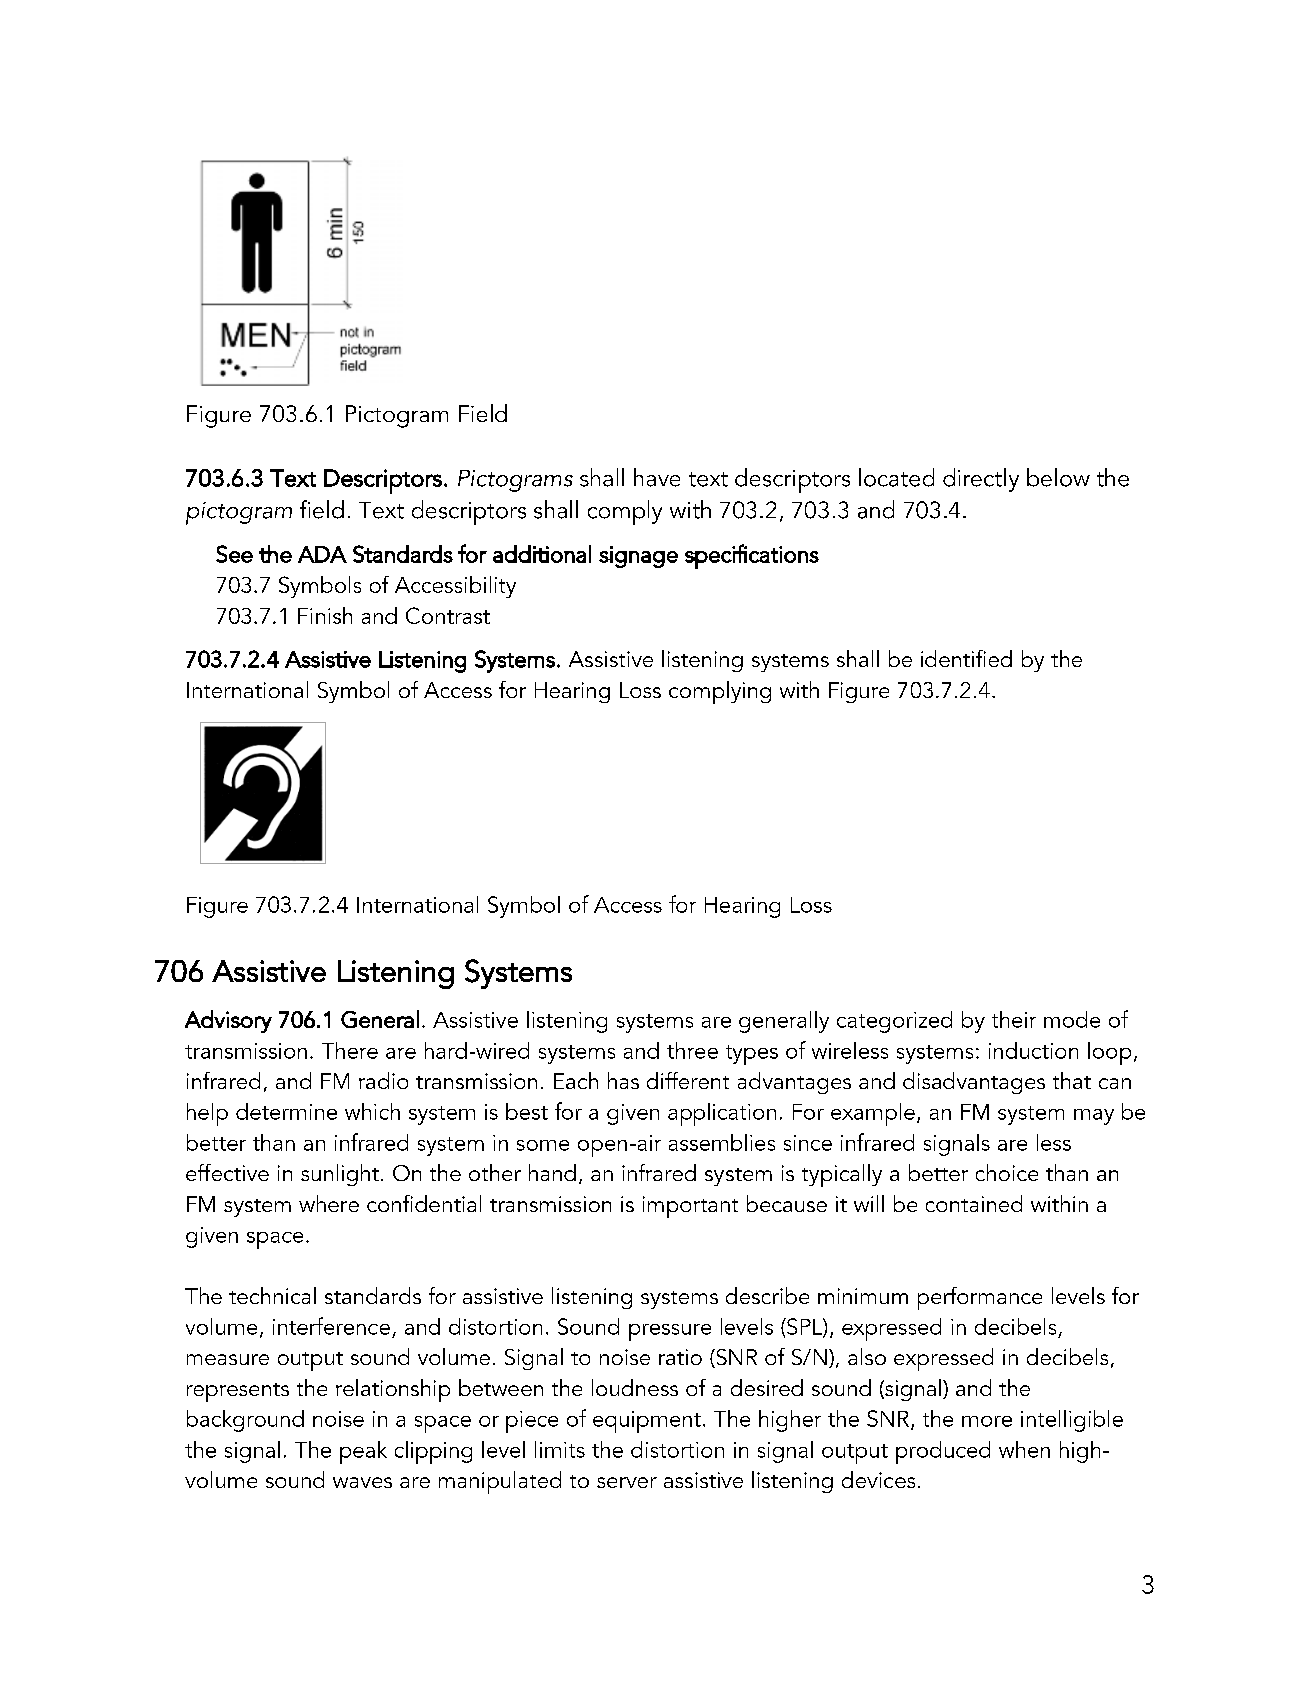  What do you see at coordinates (228, 1021) in the page?
I see `Advisory` at bounding box center [228, 1021].
